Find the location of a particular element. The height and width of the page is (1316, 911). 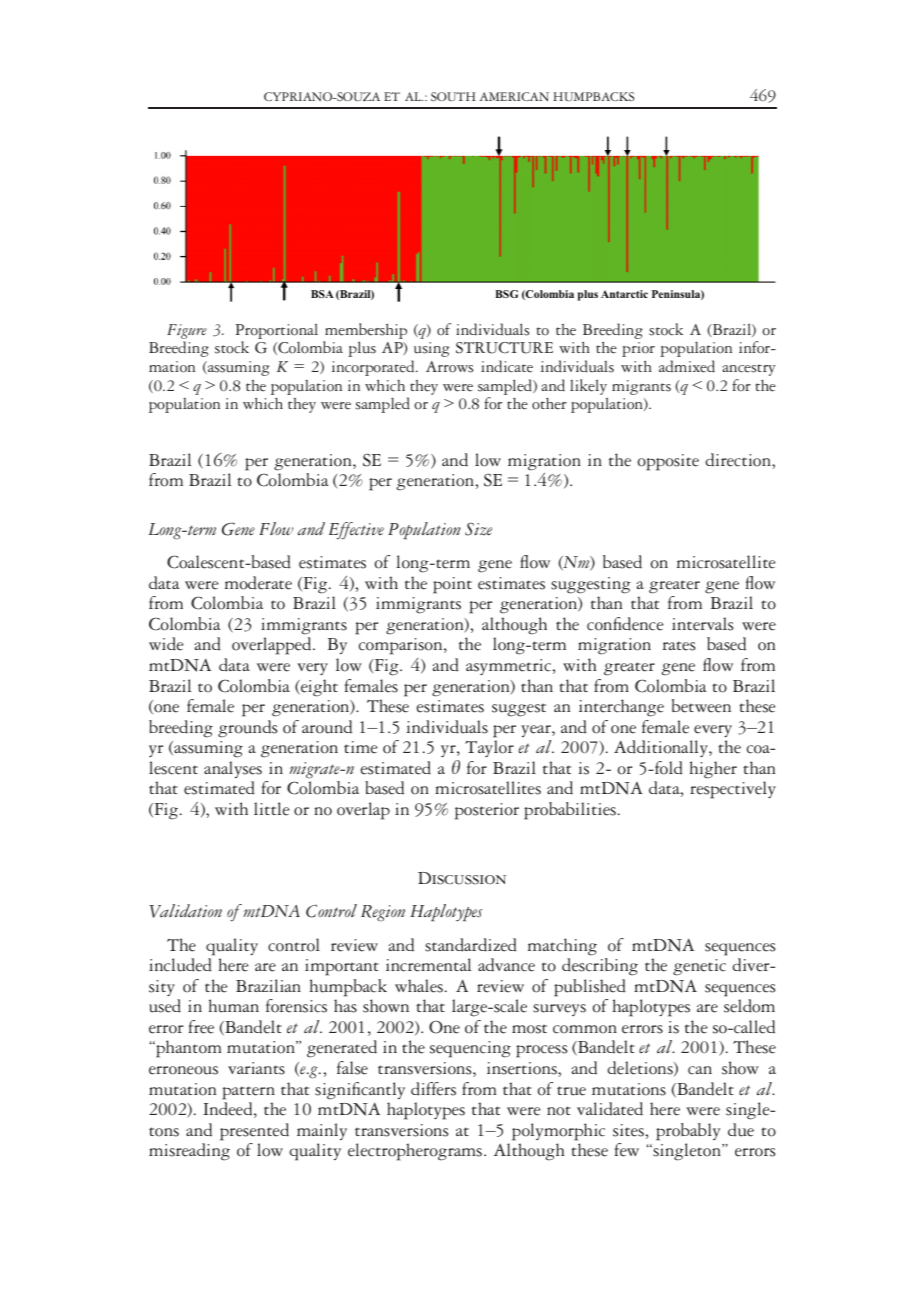

differs is located at coordinates (433, 1089).
